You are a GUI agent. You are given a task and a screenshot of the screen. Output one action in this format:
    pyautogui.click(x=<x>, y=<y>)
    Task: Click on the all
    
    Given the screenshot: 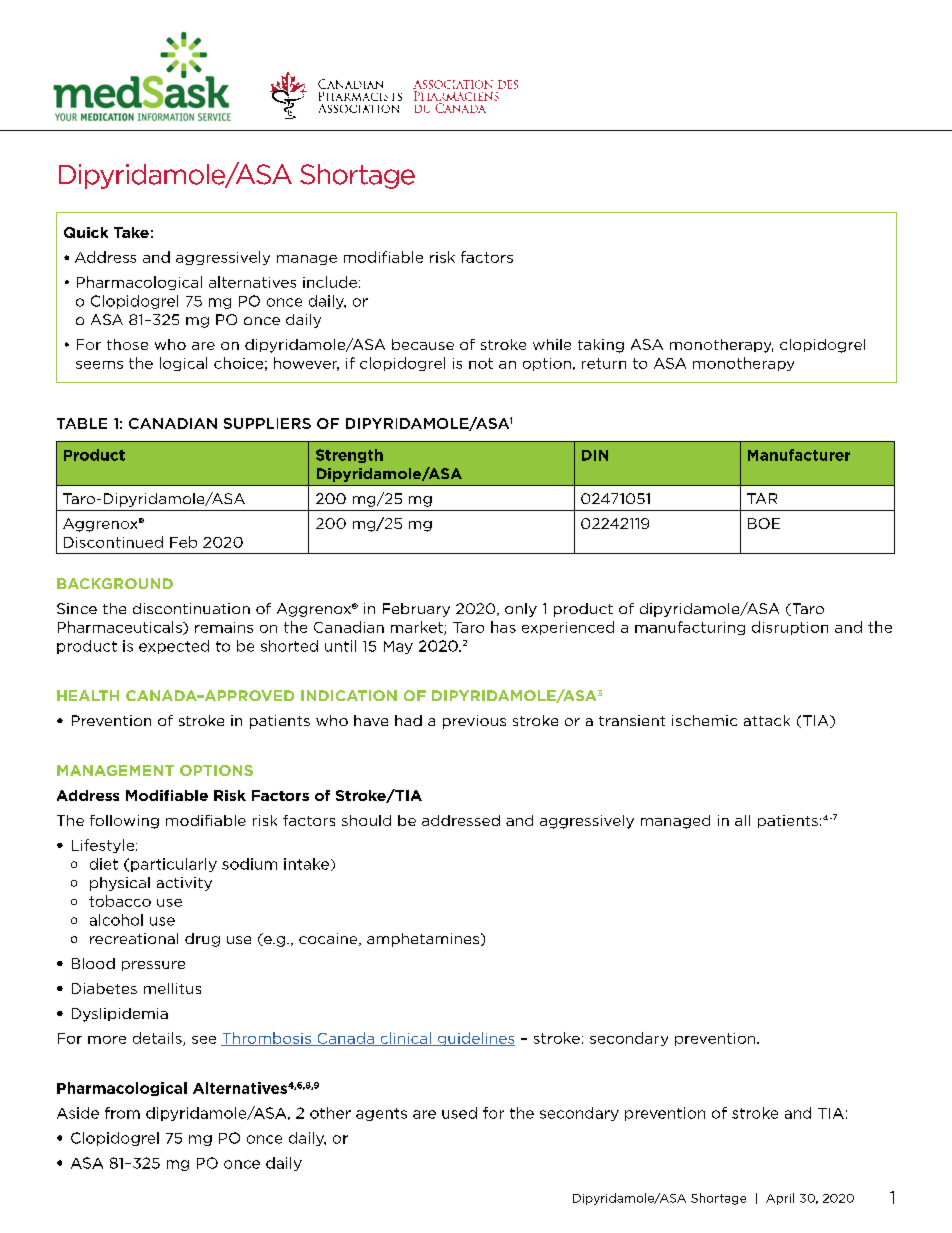 What is the action you would take?
    pyautogui.click(x=742, y=820)
